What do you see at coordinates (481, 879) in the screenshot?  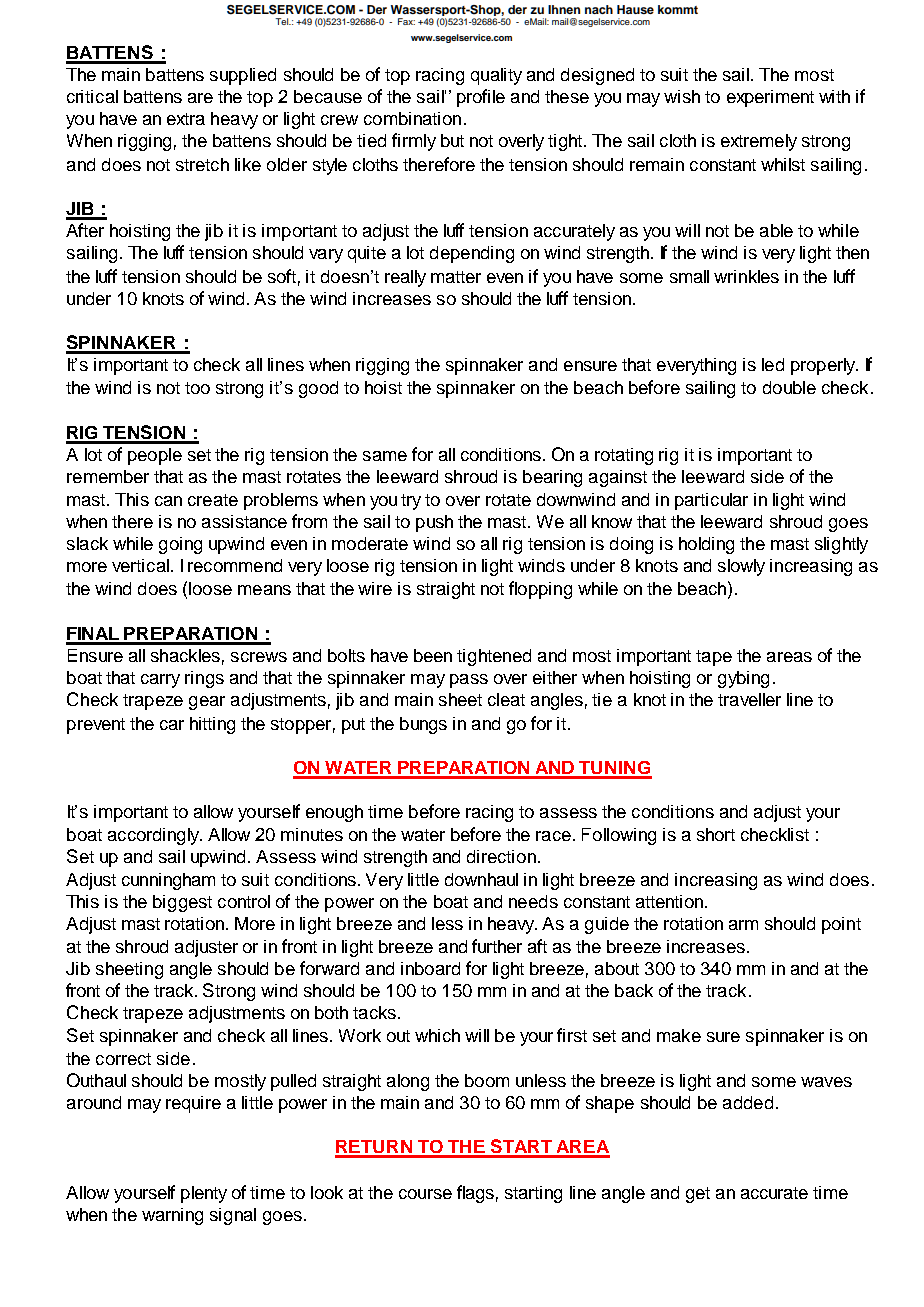 I see `downhaul` at bounding box center [481, 879].
